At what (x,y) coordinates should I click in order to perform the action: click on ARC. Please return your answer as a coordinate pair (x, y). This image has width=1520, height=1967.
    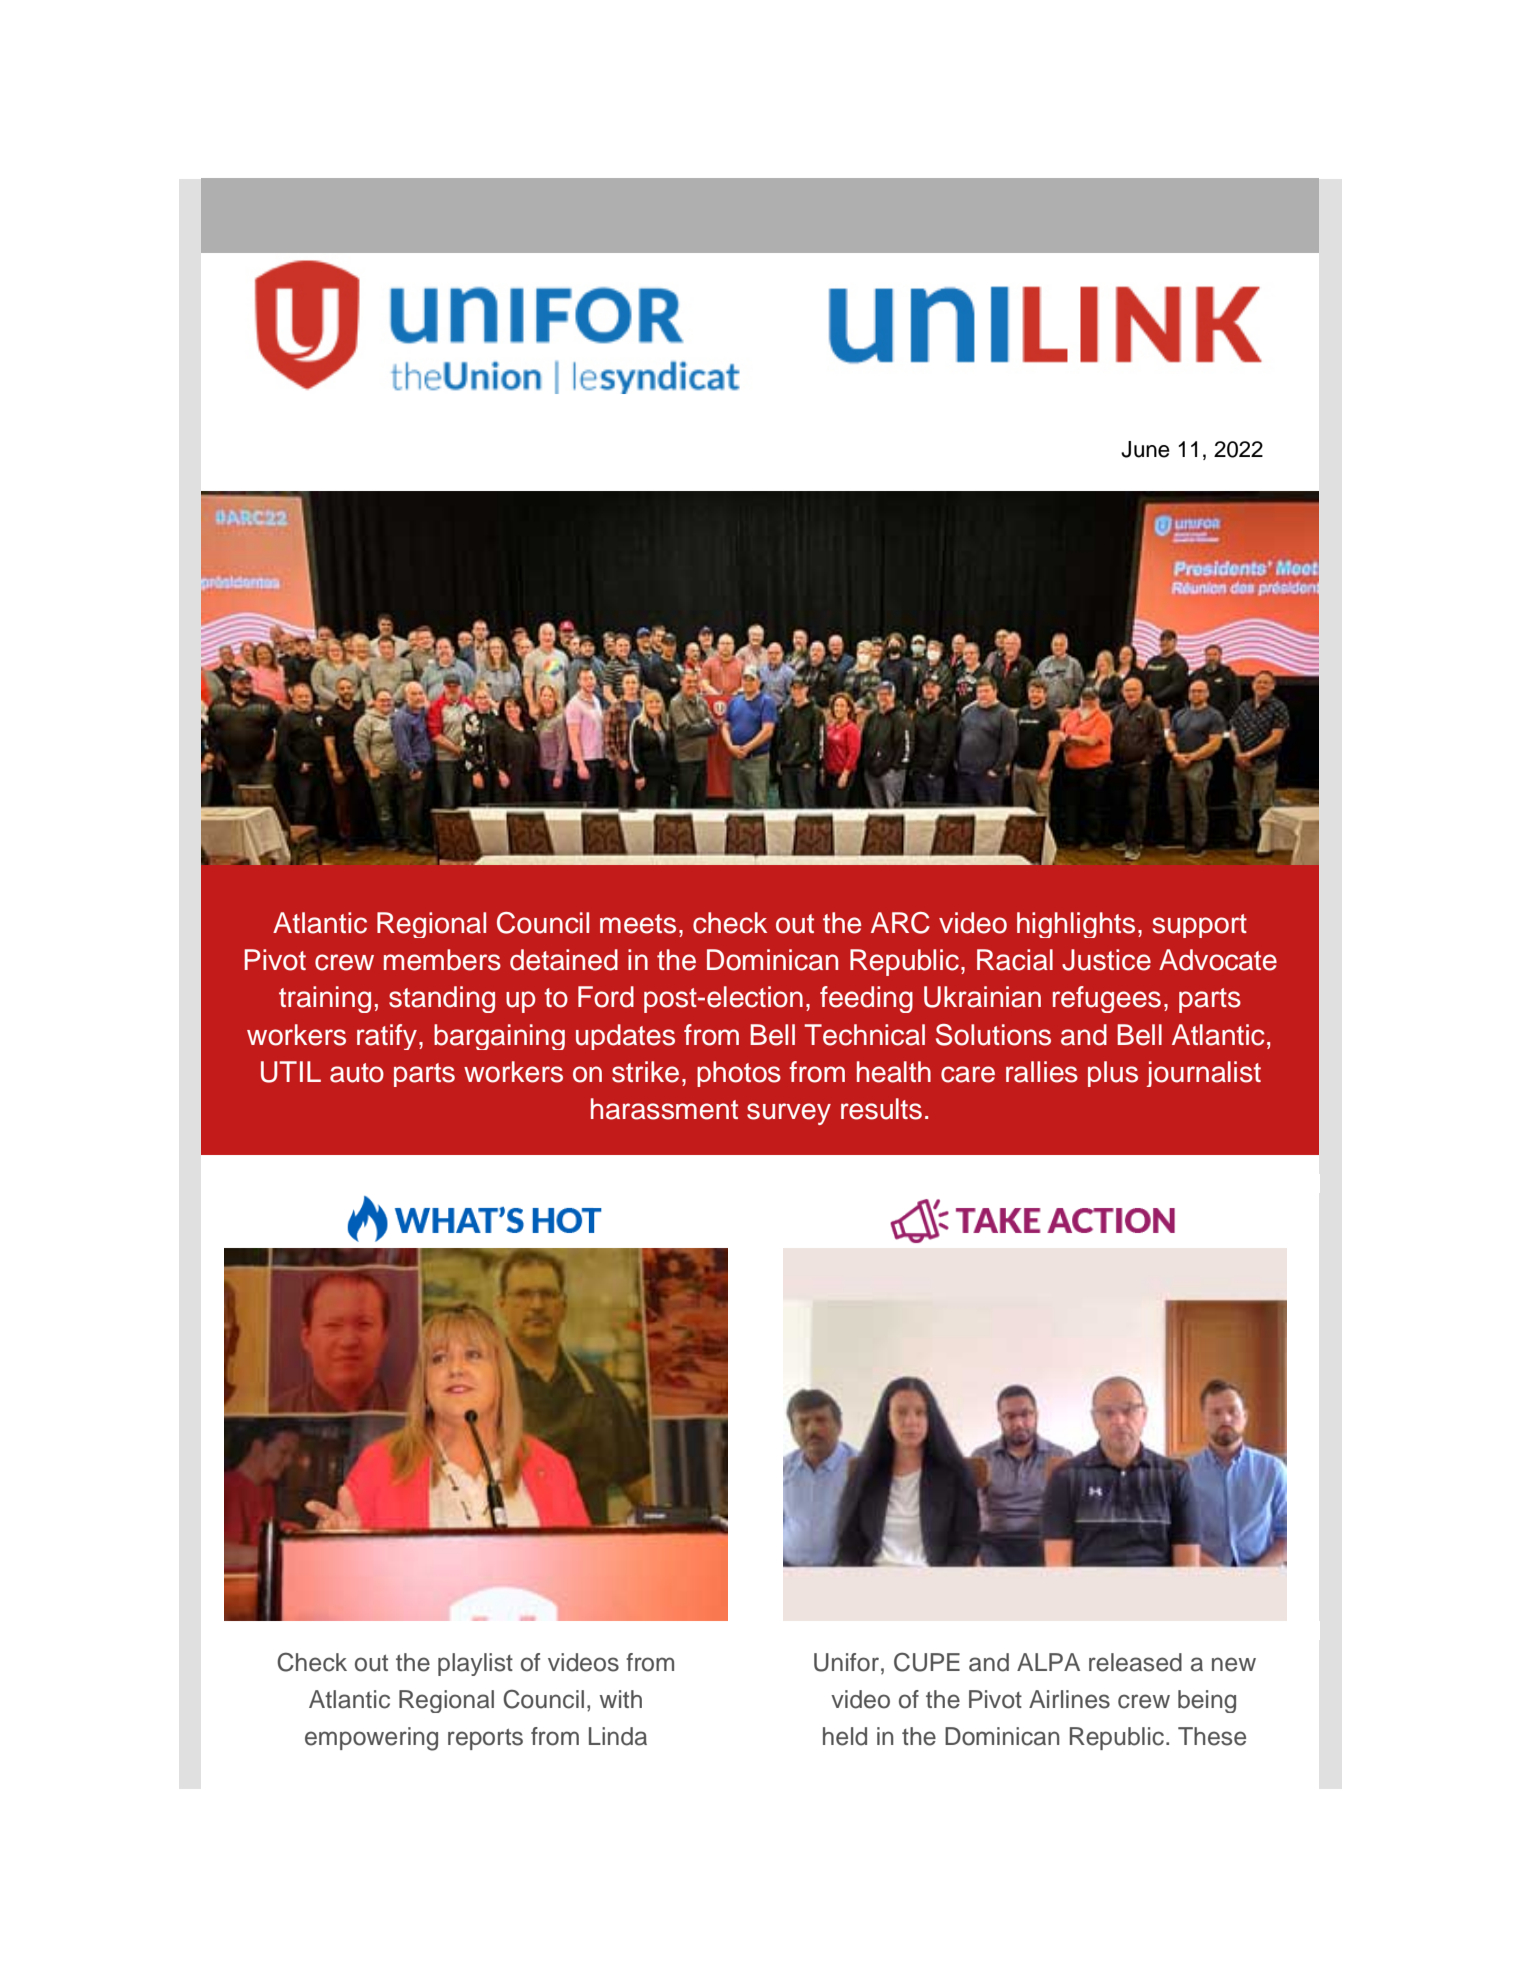
    Looking at the image, I should click on (900, 923).
